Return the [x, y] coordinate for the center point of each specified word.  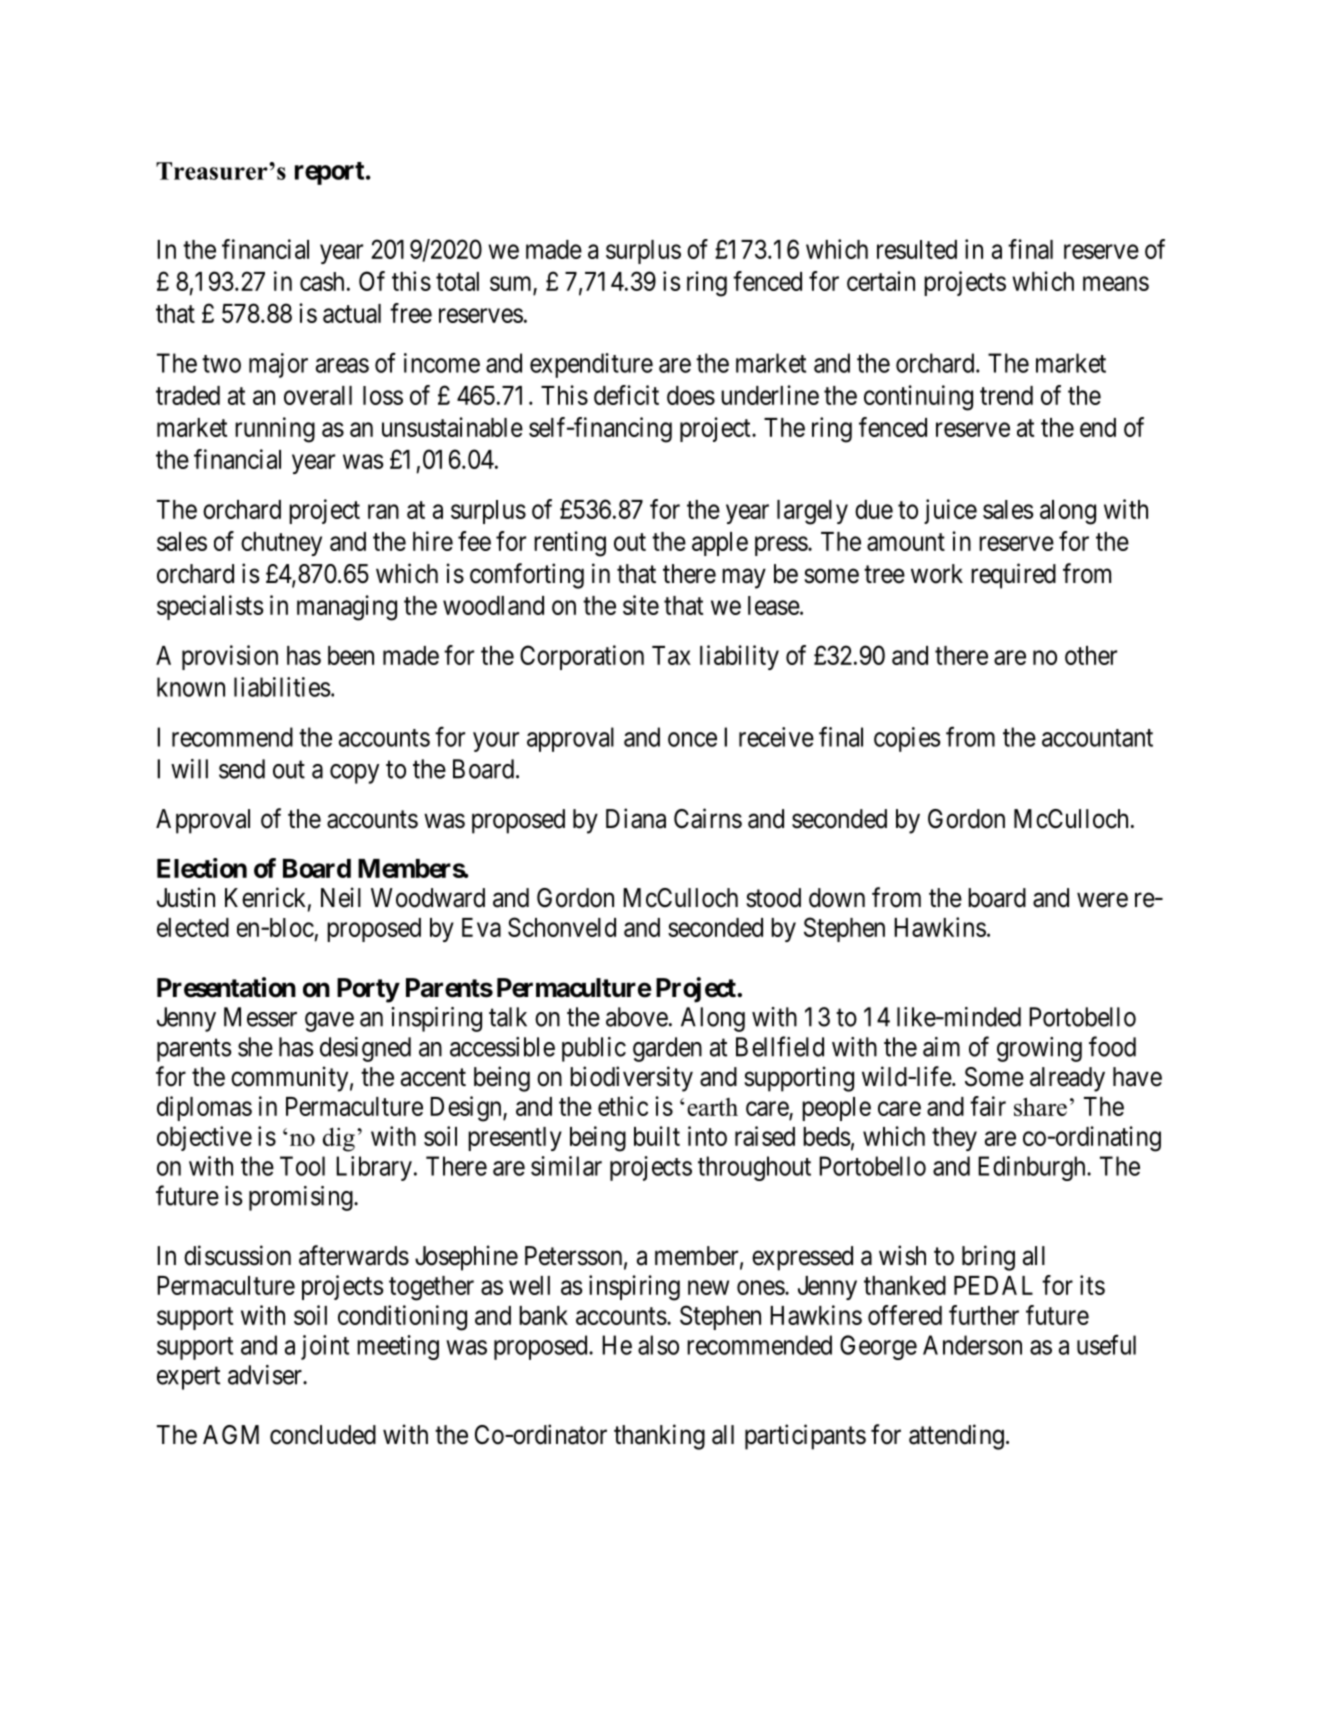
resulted [917, 249]
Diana [636, 818]
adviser [266, 1375]
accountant [1097, 738]
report [329, 173]
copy [354, 774]
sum [512, 285]
